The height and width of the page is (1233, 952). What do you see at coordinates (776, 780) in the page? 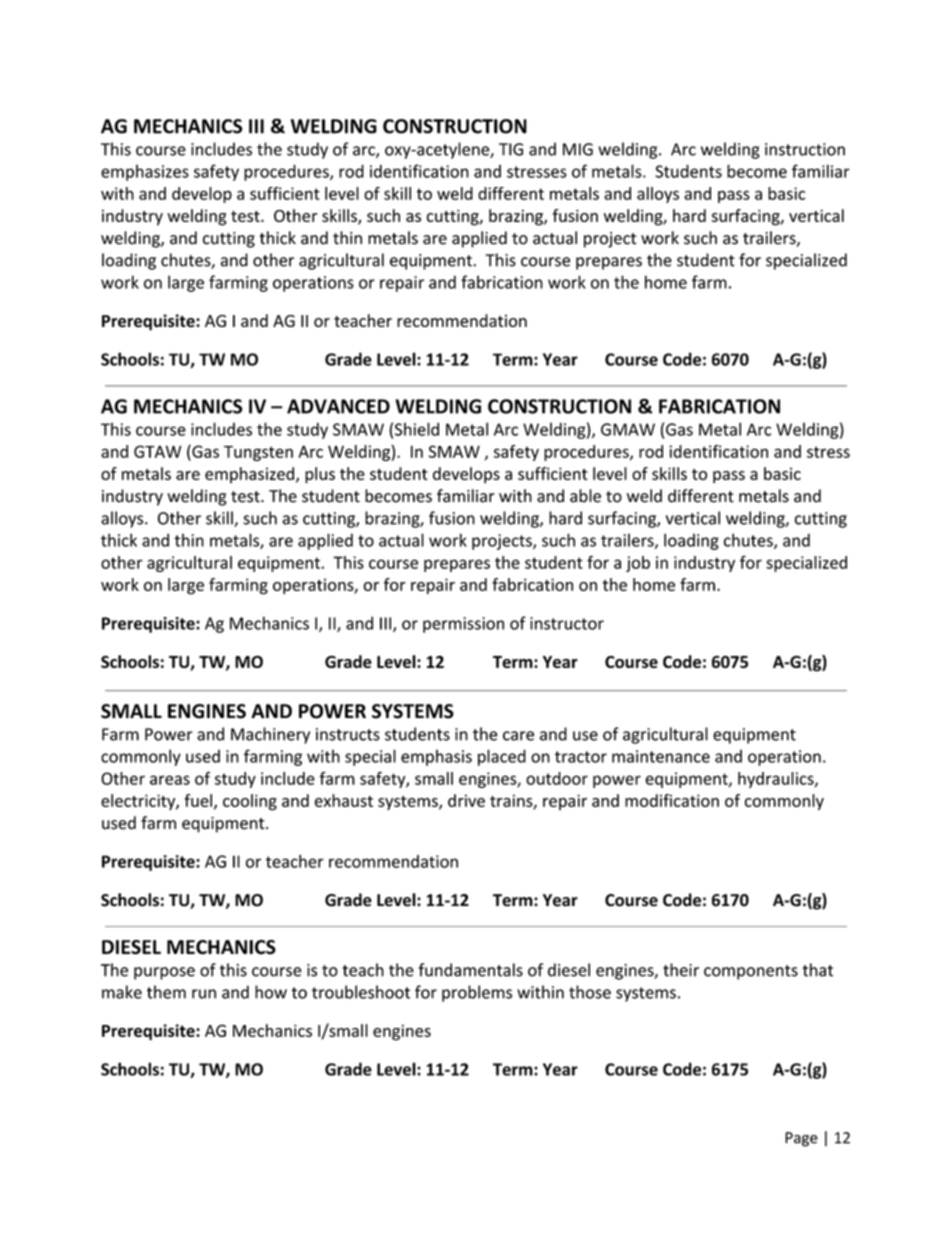
I see `hydraulics` at bounding box center [776, 780].
